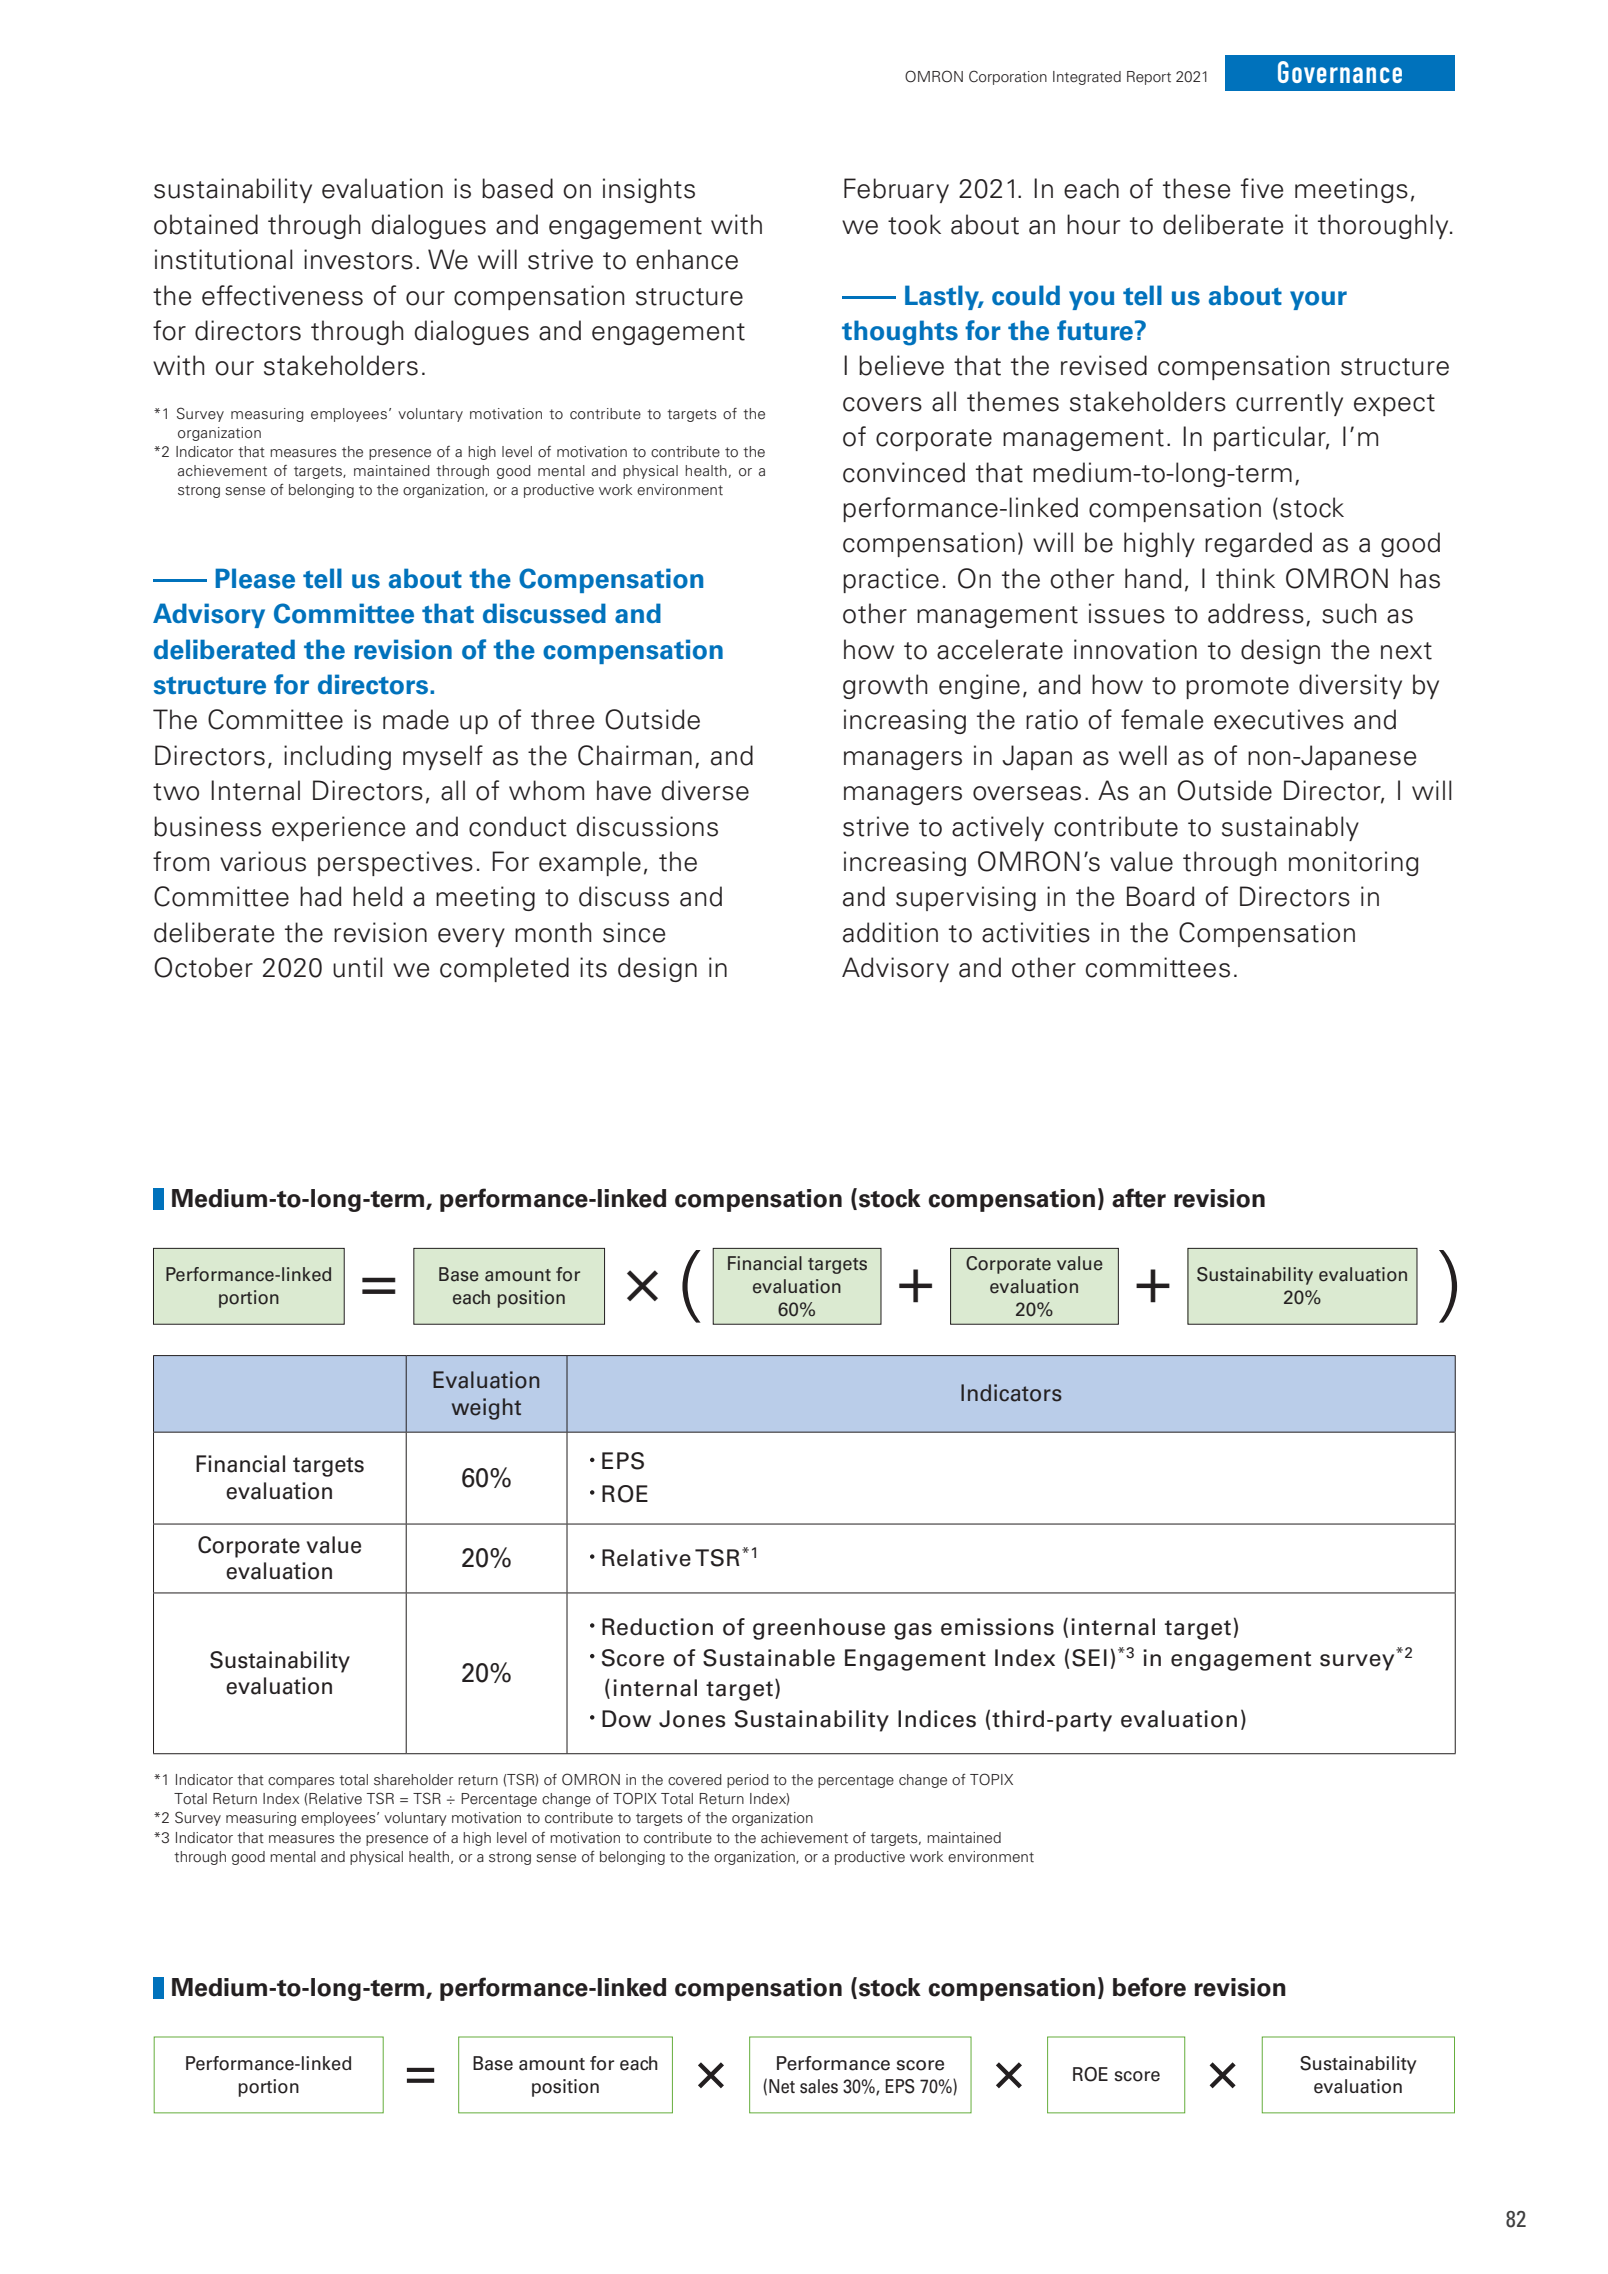 The image size is (1608, 2274). I want to click on including, so click(337, 757).
